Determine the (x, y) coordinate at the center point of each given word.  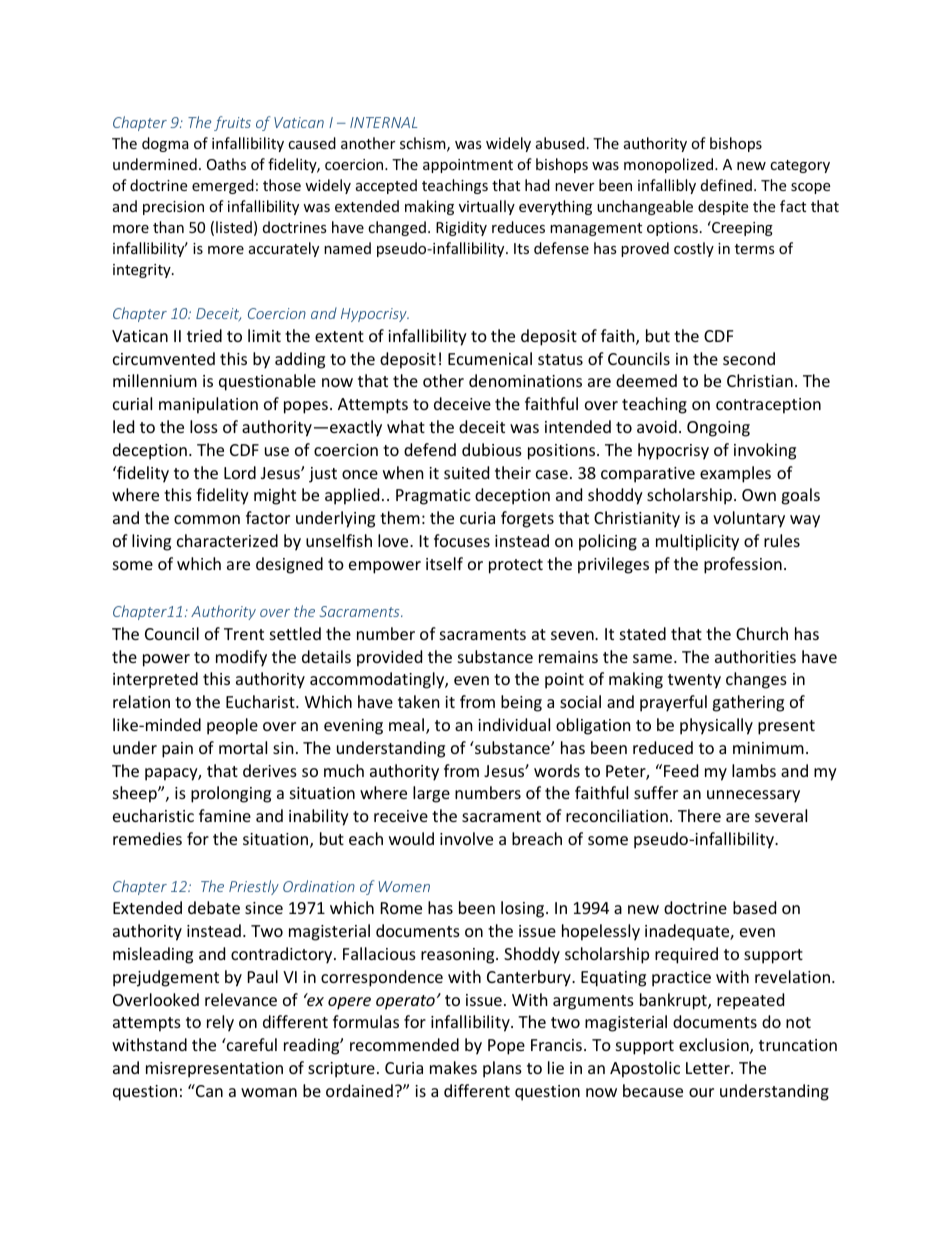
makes (453, 1067)
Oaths (226, 164)
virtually (487, 207)
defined (726, 185)
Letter (709, 1068)
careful (251, 1044)
